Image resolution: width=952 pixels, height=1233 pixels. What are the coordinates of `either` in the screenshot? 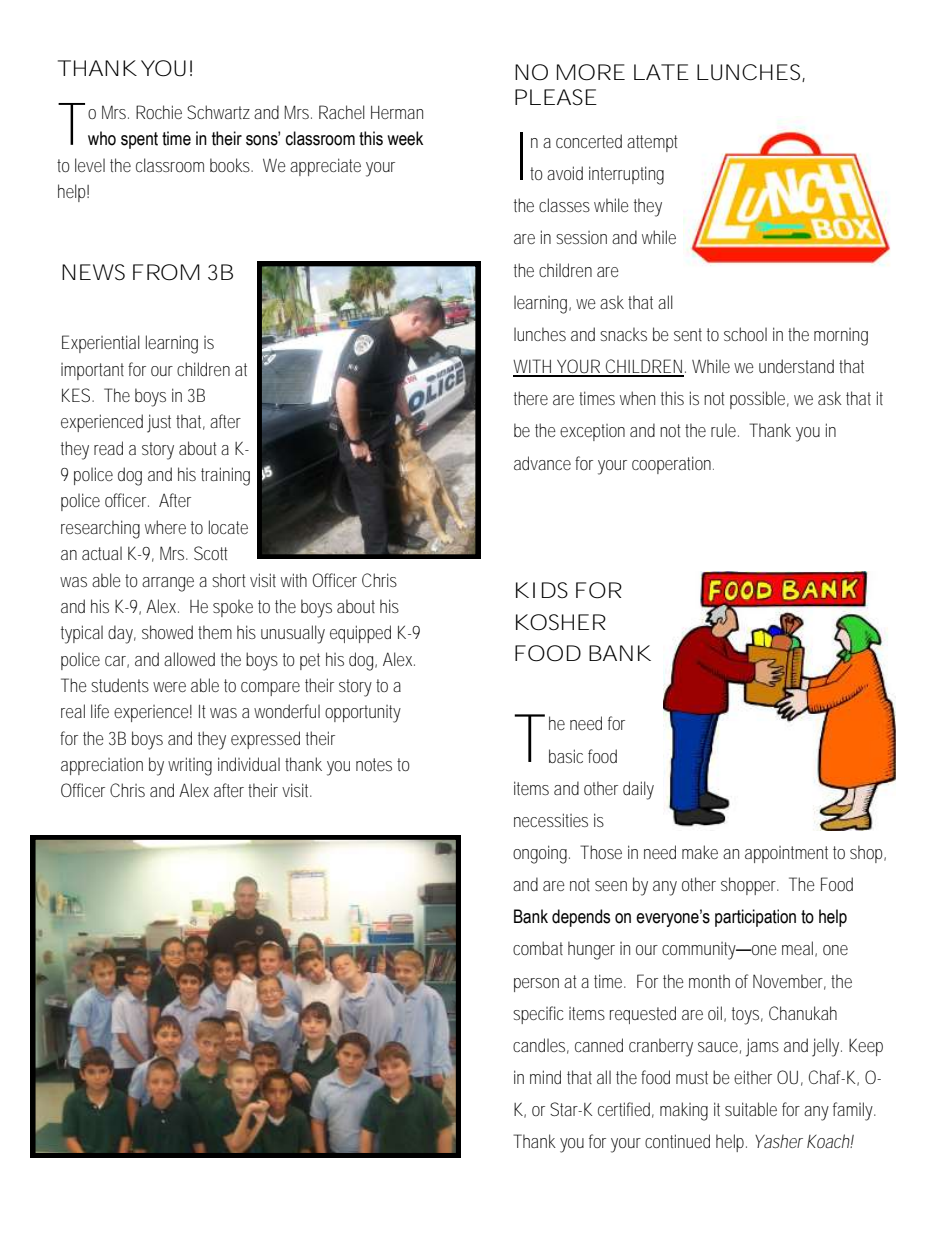 It's located at (753, 1077).
